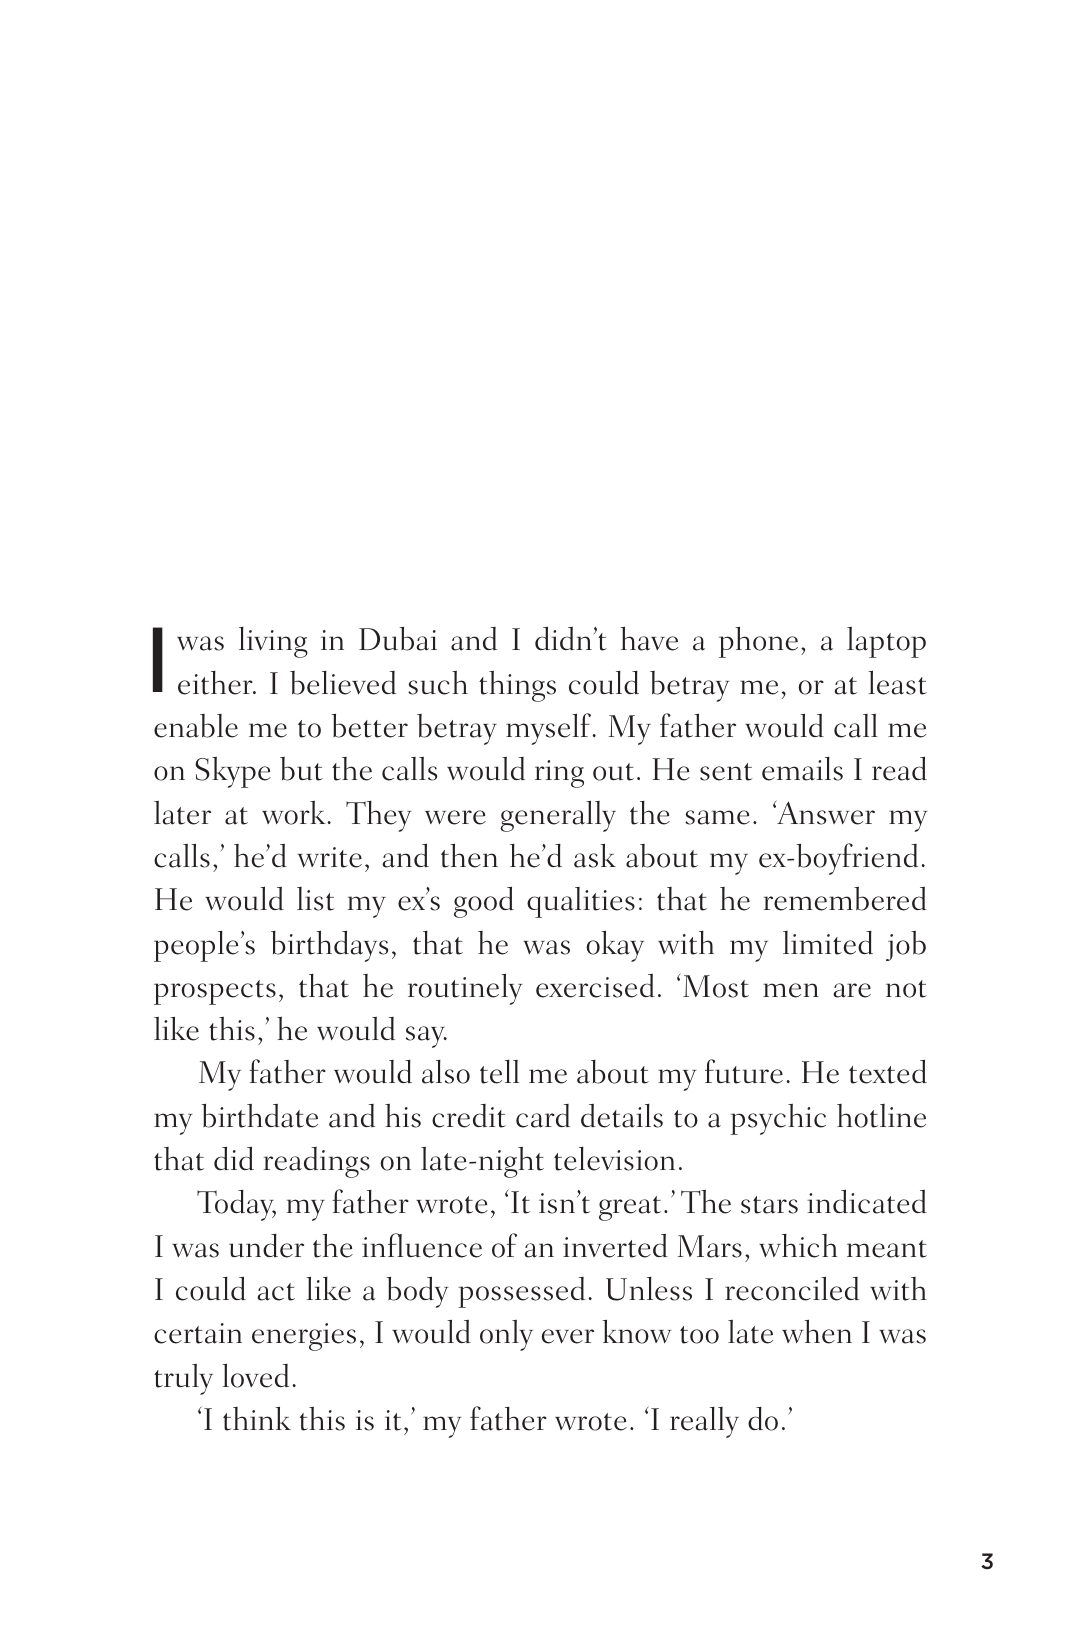 This document has width=1067, height=1632. Describe the element at coordinates (791, 990) in the document. I see `men` at that location.
